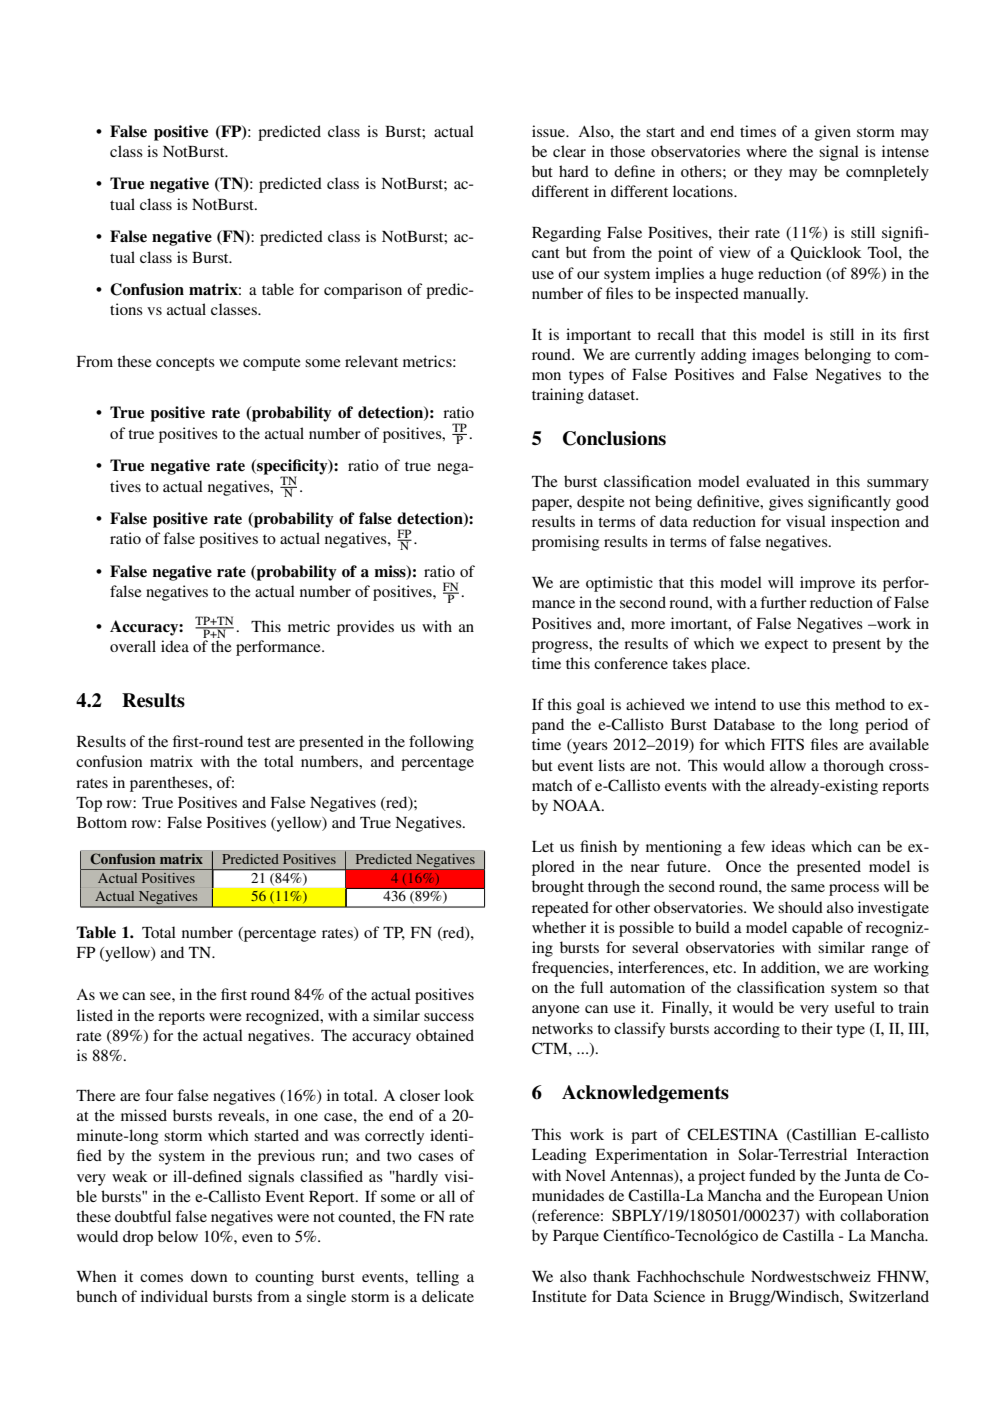 The height and width of the document is (1422, 1006). What do you see at coordinates (133, 646) in the document?
I see `overall` at bounding box center [133, 646].
